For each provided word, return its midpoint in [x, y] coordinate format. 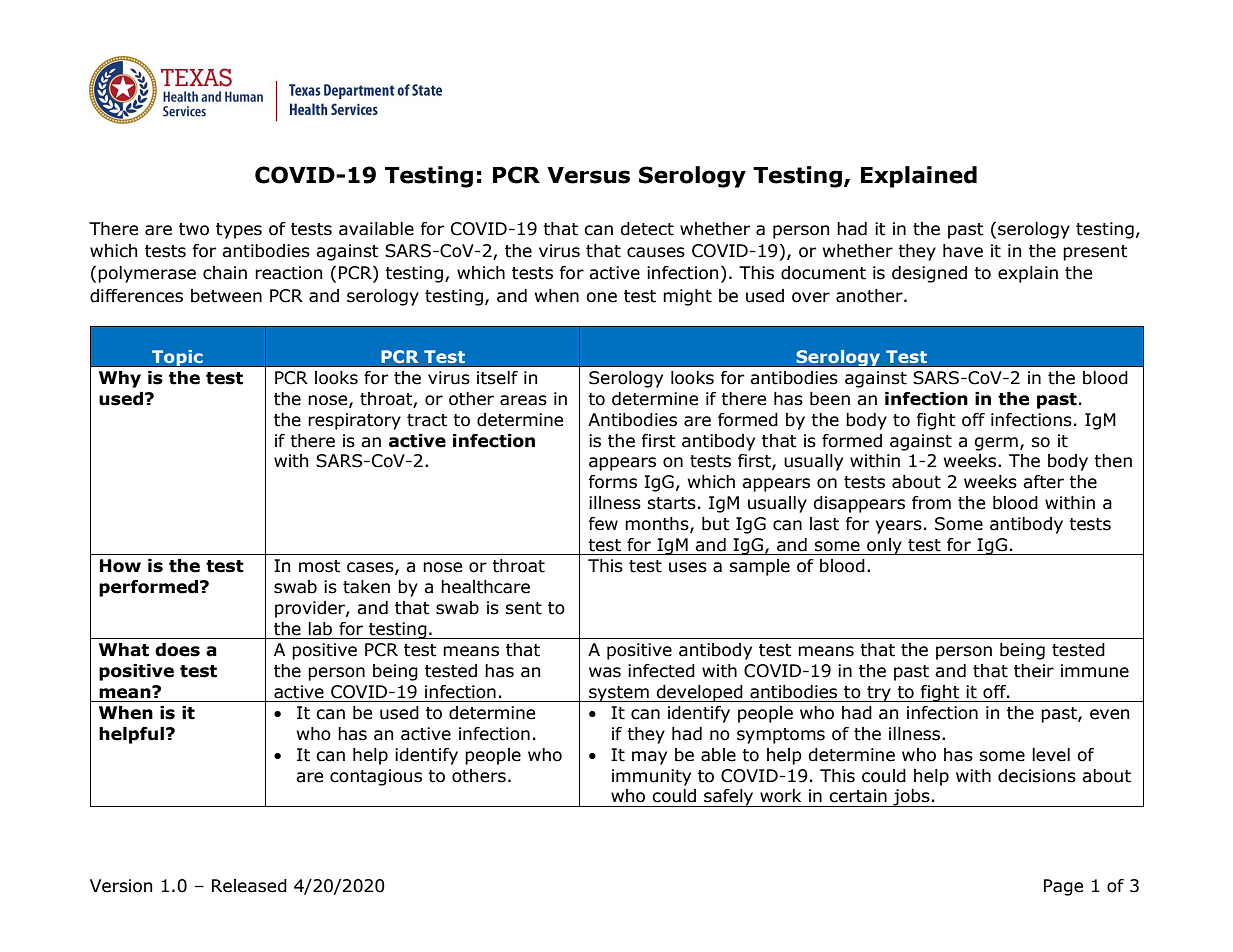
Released [249, 886]
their [1034, 671]
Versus [588, 175]
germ [996, 444]
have [963, 251]
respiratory [354, 421]
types [239, 231]
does [177, 650]
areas [523, 400]
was [605, 672]
